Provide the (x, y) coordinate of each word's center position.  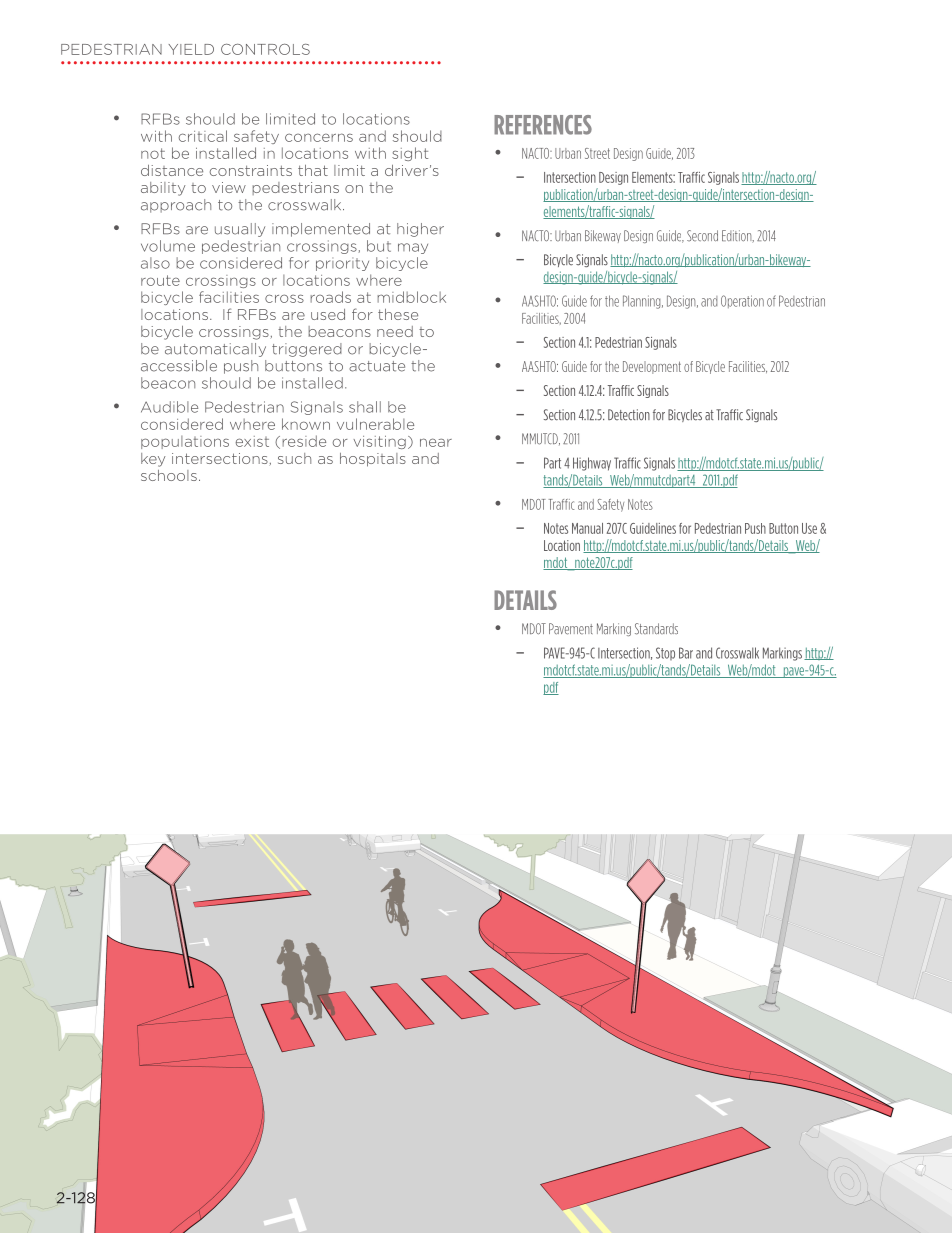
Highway (592, 464)
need (395, 331)
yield (191, 49)
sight (410, 154)
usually (240, 230)
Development (652, 367)
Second (702, 236)
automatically (215, 350)
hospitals (373, 460)
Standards (656, 629)
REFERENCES (543, 125)
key (153, 460)
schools (169, 475)
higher (420, 230)
